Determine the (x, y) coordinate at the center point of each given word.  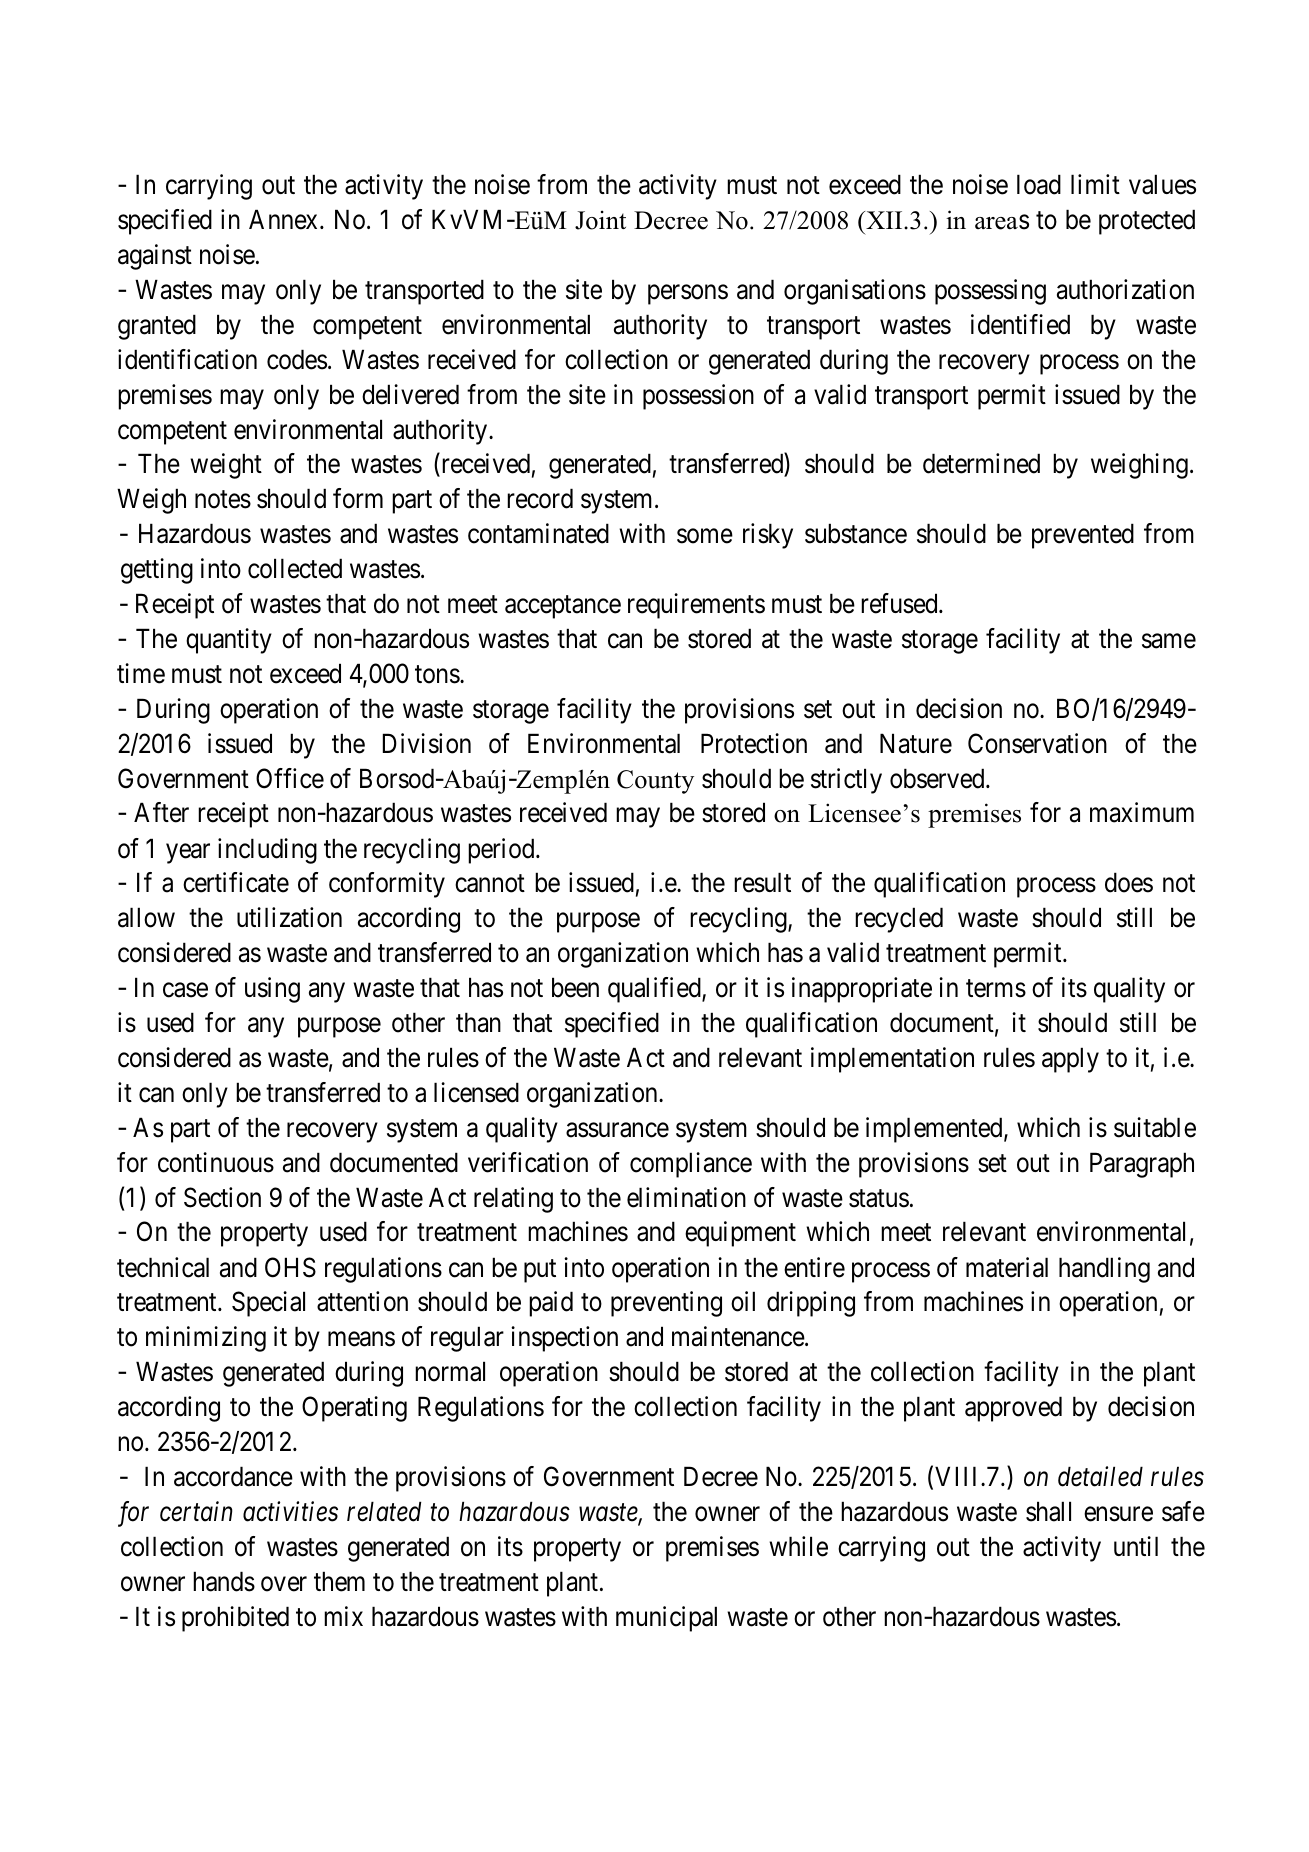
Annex (285, 219)
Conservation (1037, 743)
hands (224, 1581)
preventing (666, 1304)
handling (1104, 1270)
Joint (600, 220)
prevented (1083, 536)
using (272, 990)
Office (290, 778)
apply (1070, 1060)
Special (268, 1304)
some (705, 536)
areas (1002, 222)
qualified (655, 990)
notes (223, 500)
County (655, 782)
